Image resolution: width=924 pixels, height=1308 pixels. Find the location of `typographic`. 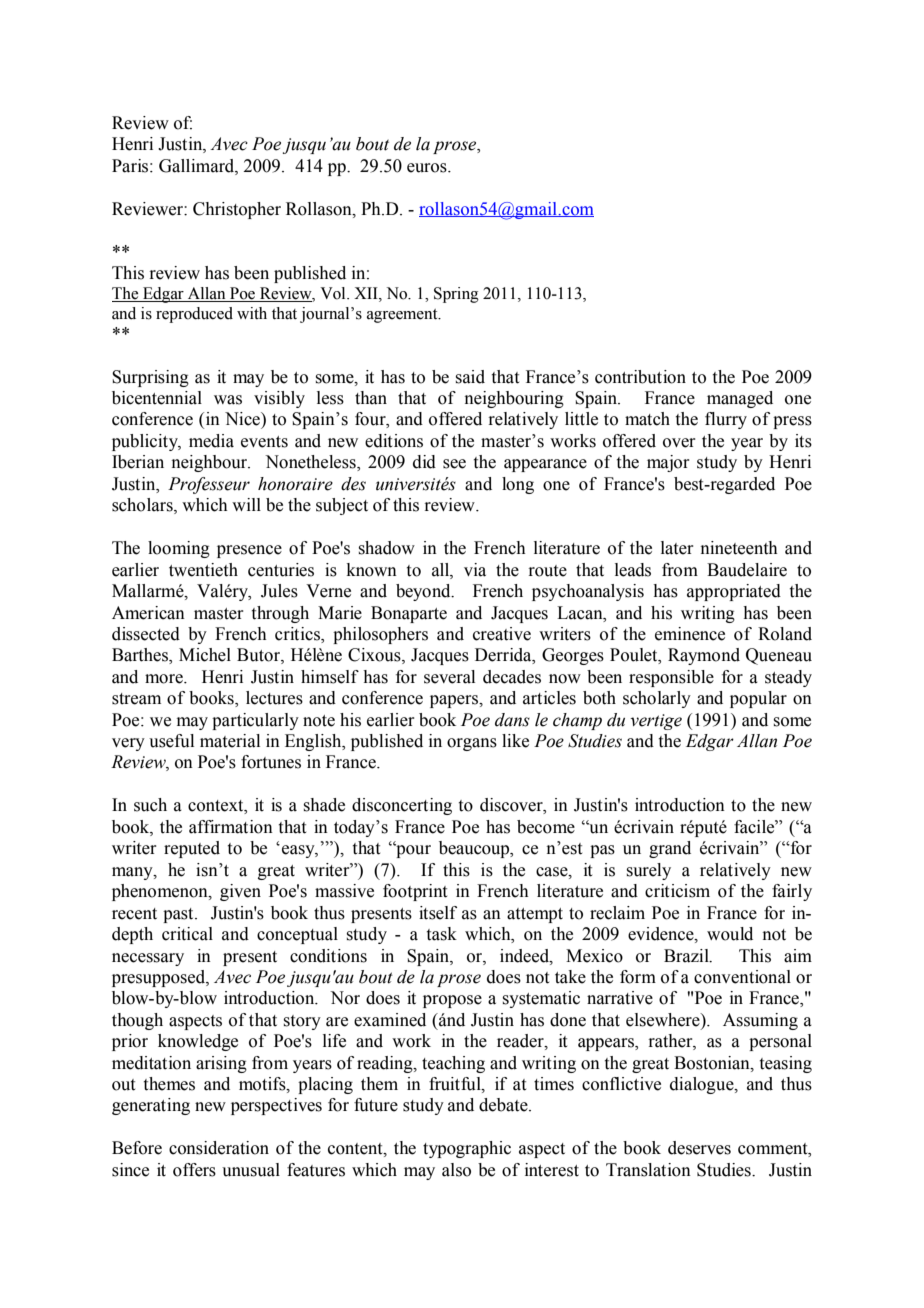

typographic is located at coordinates (467, 1149).
